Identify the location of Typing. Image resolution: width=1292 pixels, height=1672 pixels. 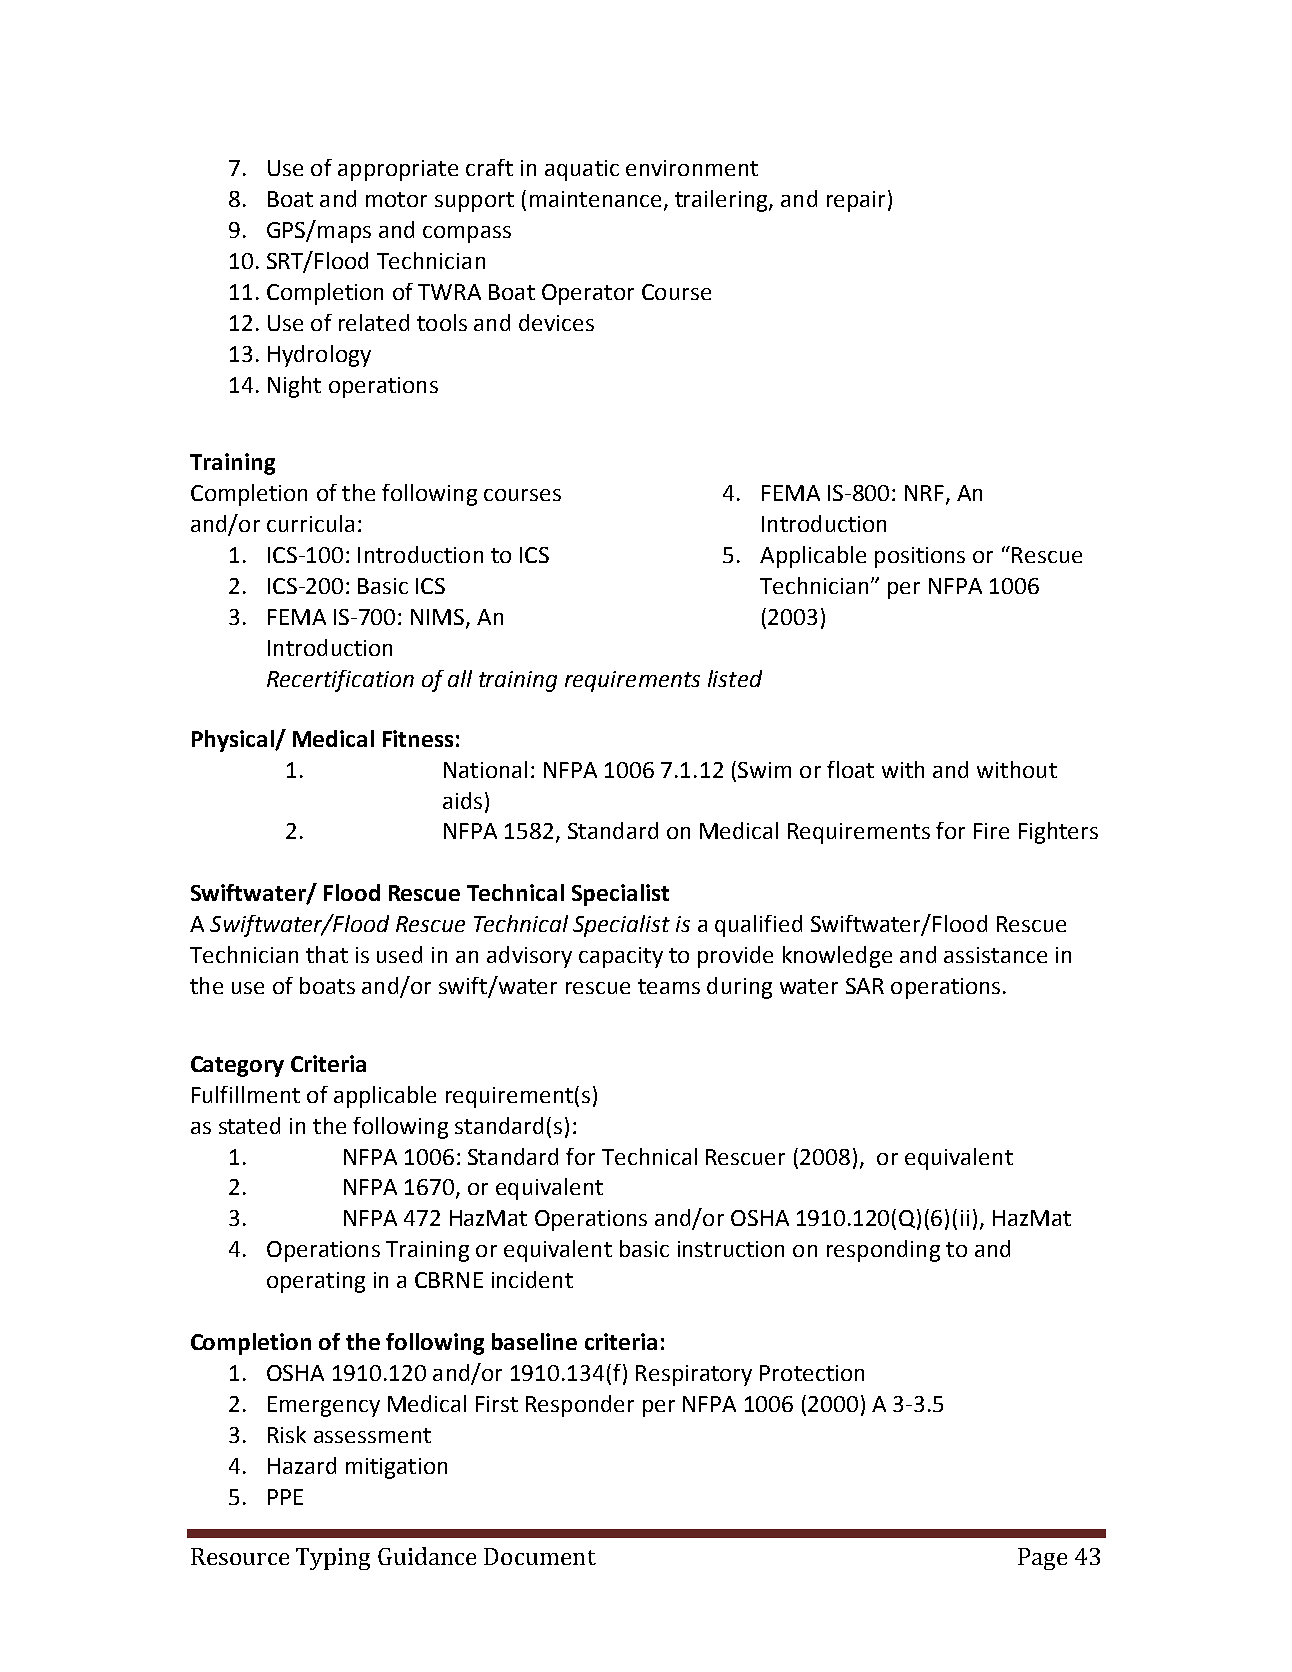
(333, 1559).
